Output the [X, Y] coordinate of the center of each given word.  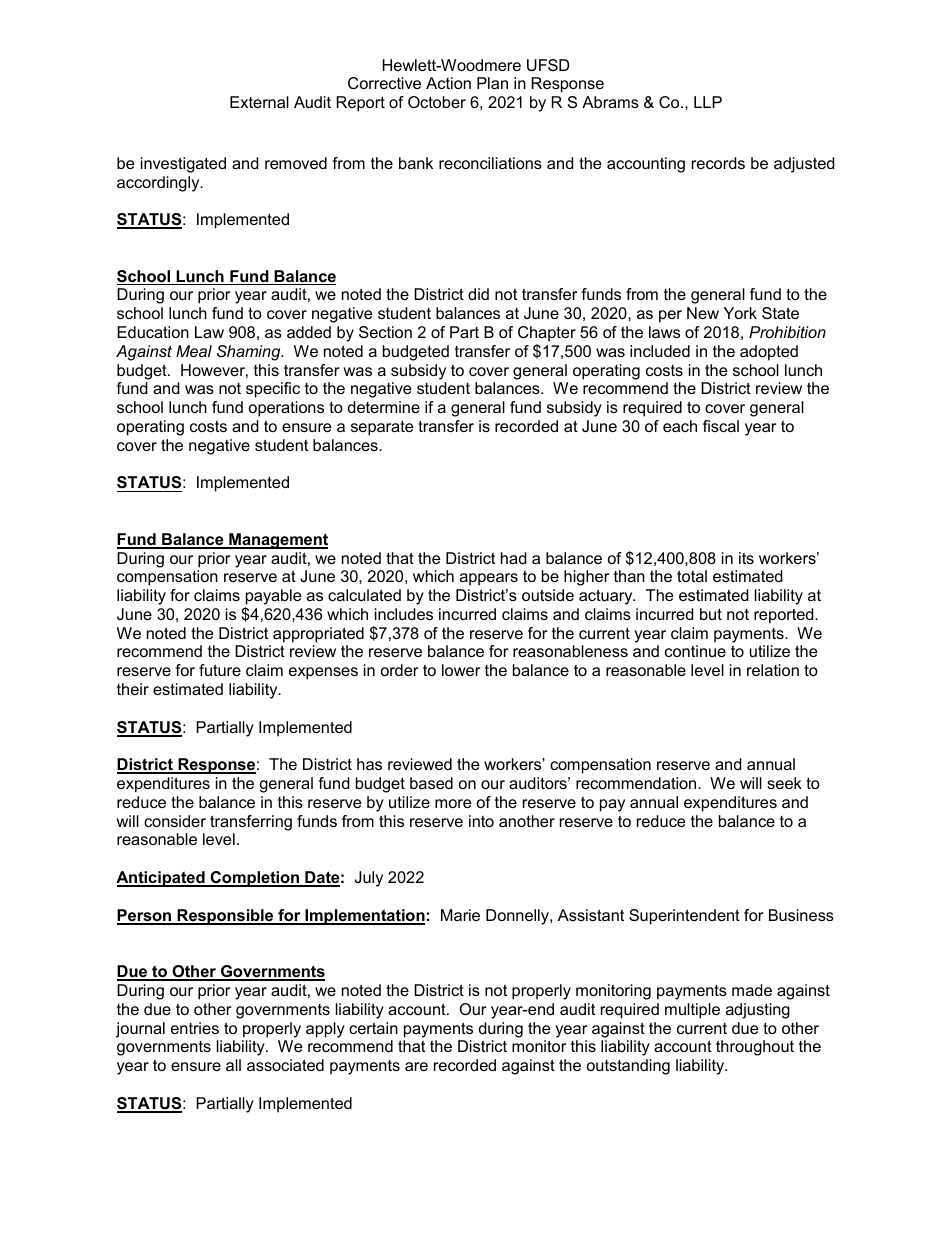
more [453, 803]
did [478, 294]
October [437, 102]
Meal [194, 351]
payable [273, 597]
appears [489, 579]
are [416, 1066]
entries [195, 1028]
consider [175, 821]
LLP [708, 102]
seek [784, 783]
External [259, 102]
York [740, 313]
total [692, 576]
